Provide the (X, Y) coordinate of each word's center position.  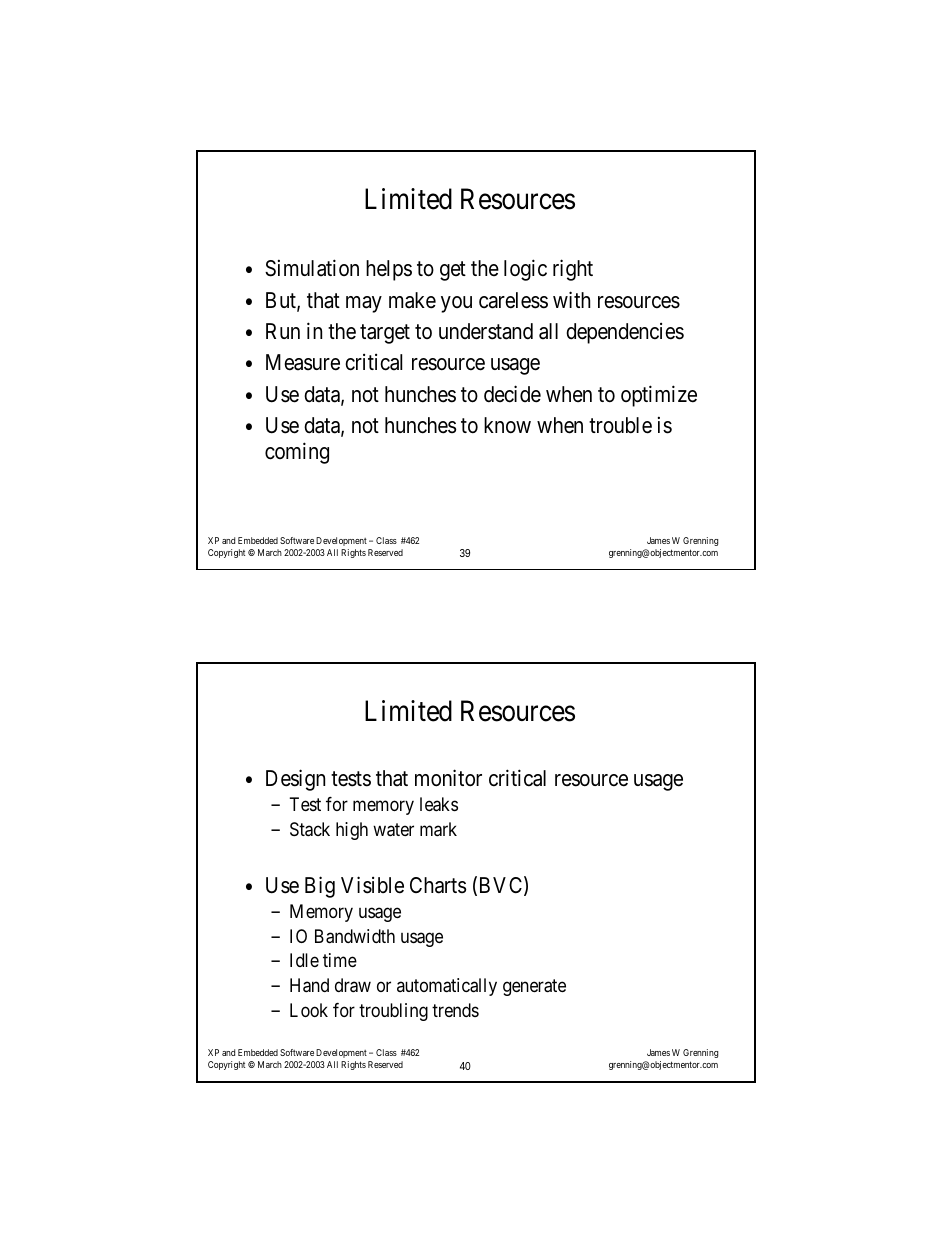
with (571, 299)
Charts (438, 885)
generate (534, 987)
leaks (439, 804)
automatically (447, 987)
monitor (448, 778)
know (507, 425)
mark (438, 829)
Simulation (312, 268)
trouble (620, 425)
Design (295, 780)
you (456, 304)
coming (297, 453)
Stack (310, 829)
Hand (309, 985)
